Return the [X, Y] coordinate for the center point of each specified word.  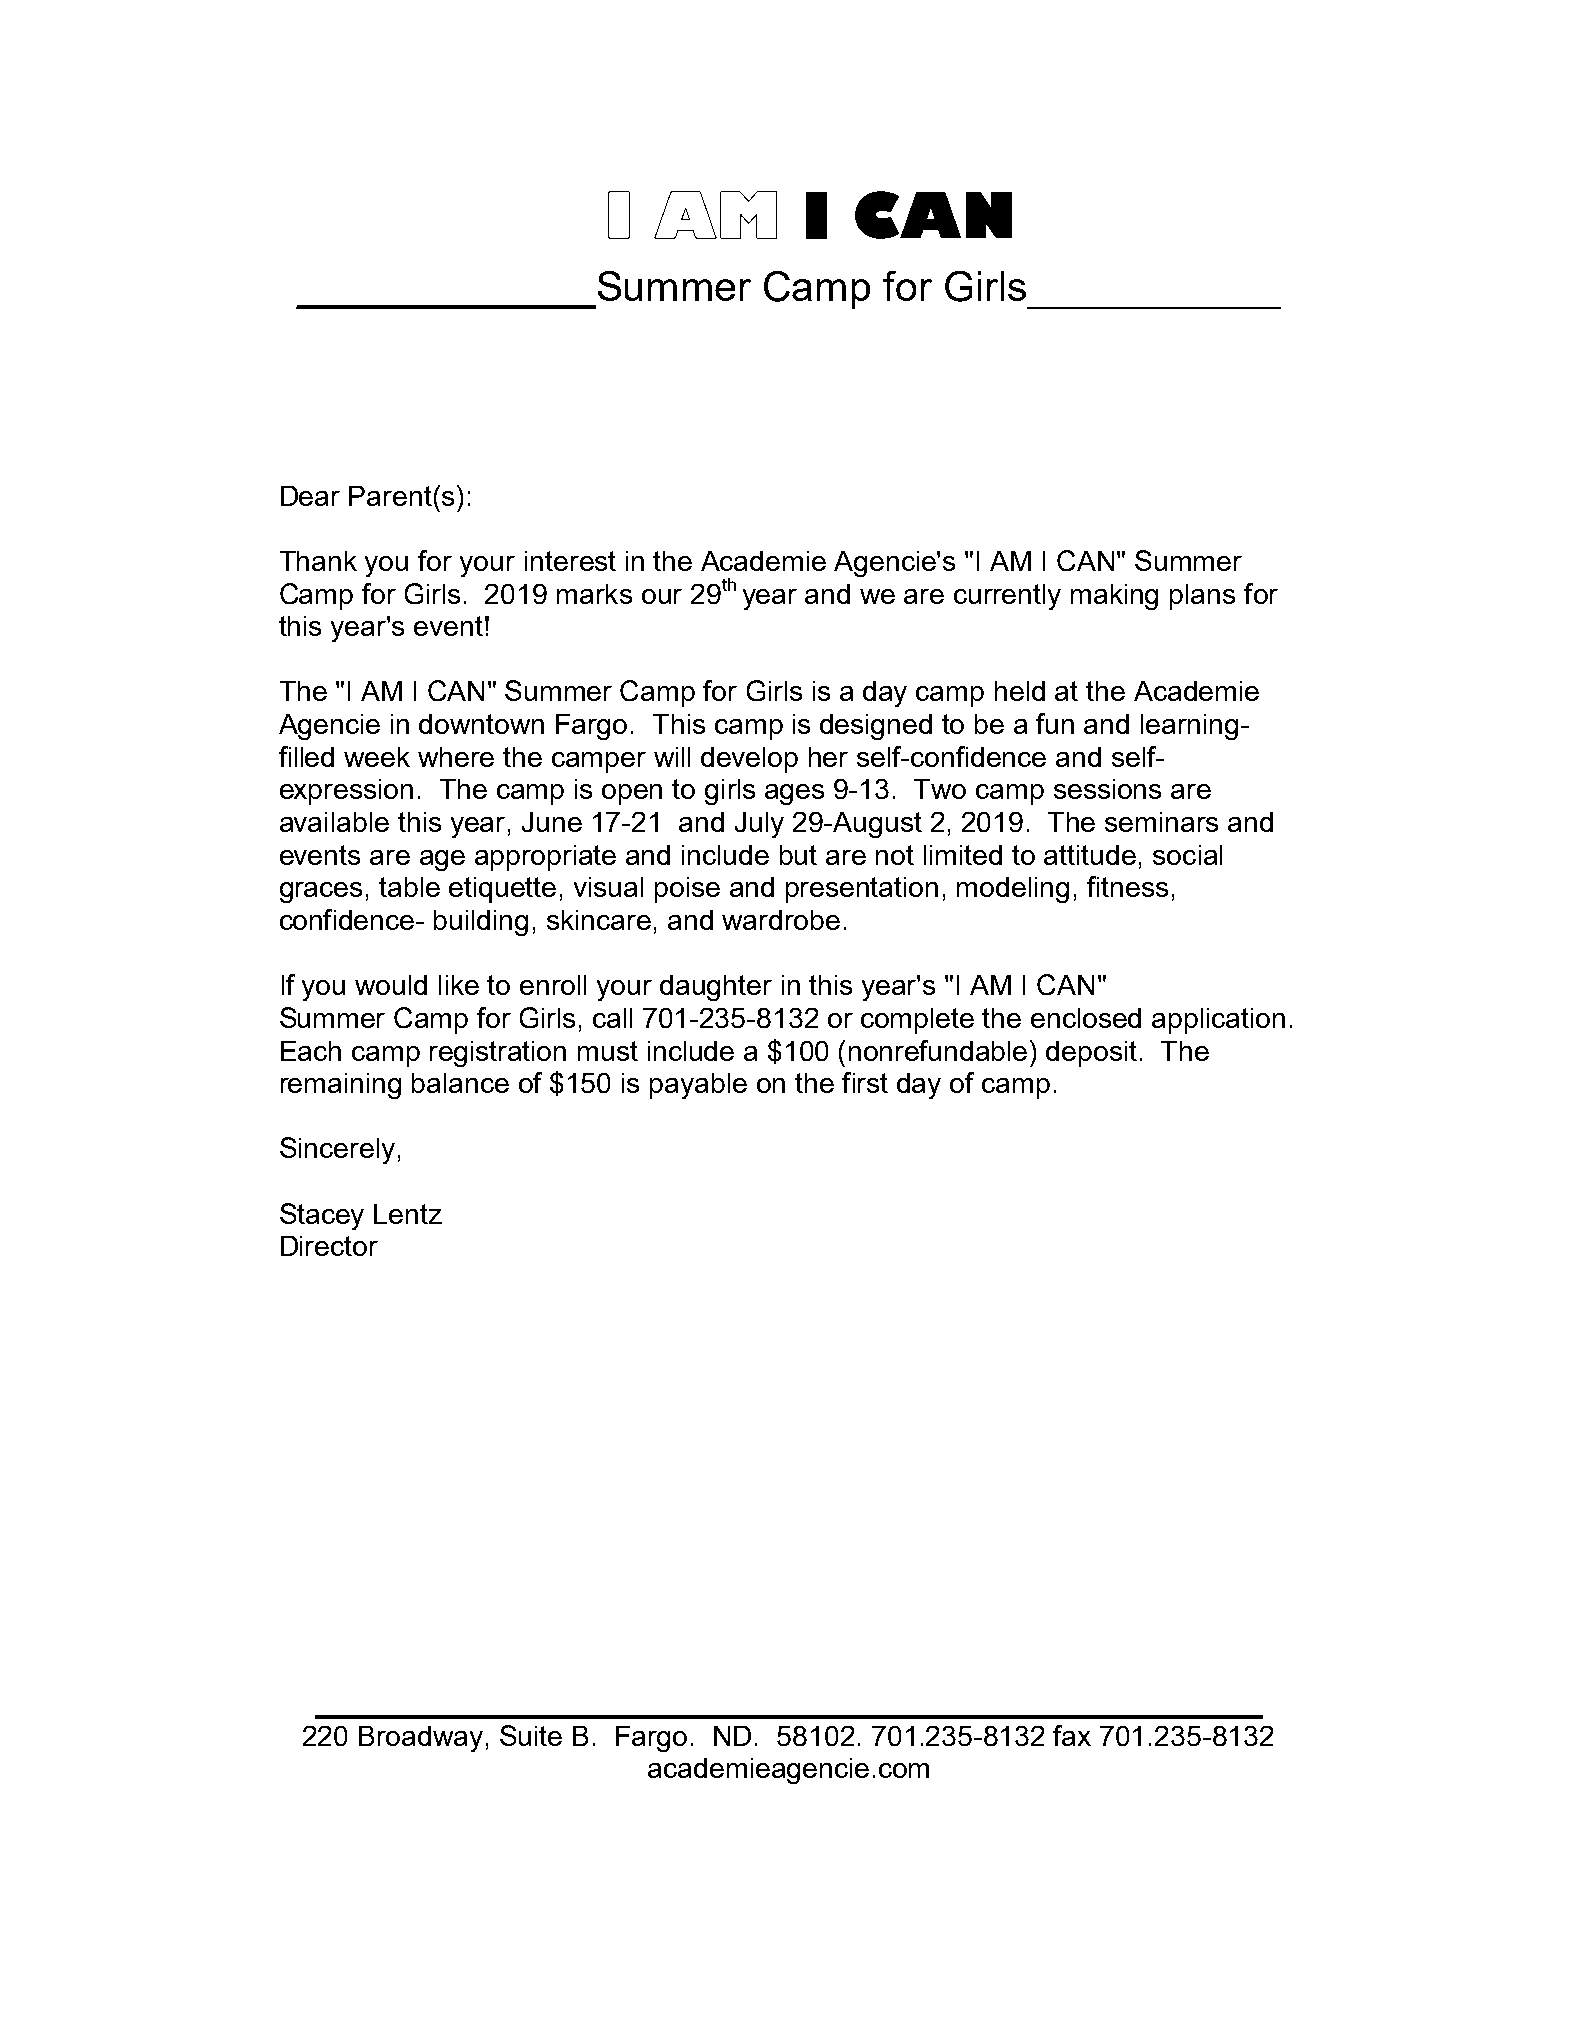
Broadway [421, 1739]
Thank [318, 561]
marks [594, 594]
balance [460, 1083]
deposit [1091, 1054]
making [1114, 597]
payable [698, 1086]
